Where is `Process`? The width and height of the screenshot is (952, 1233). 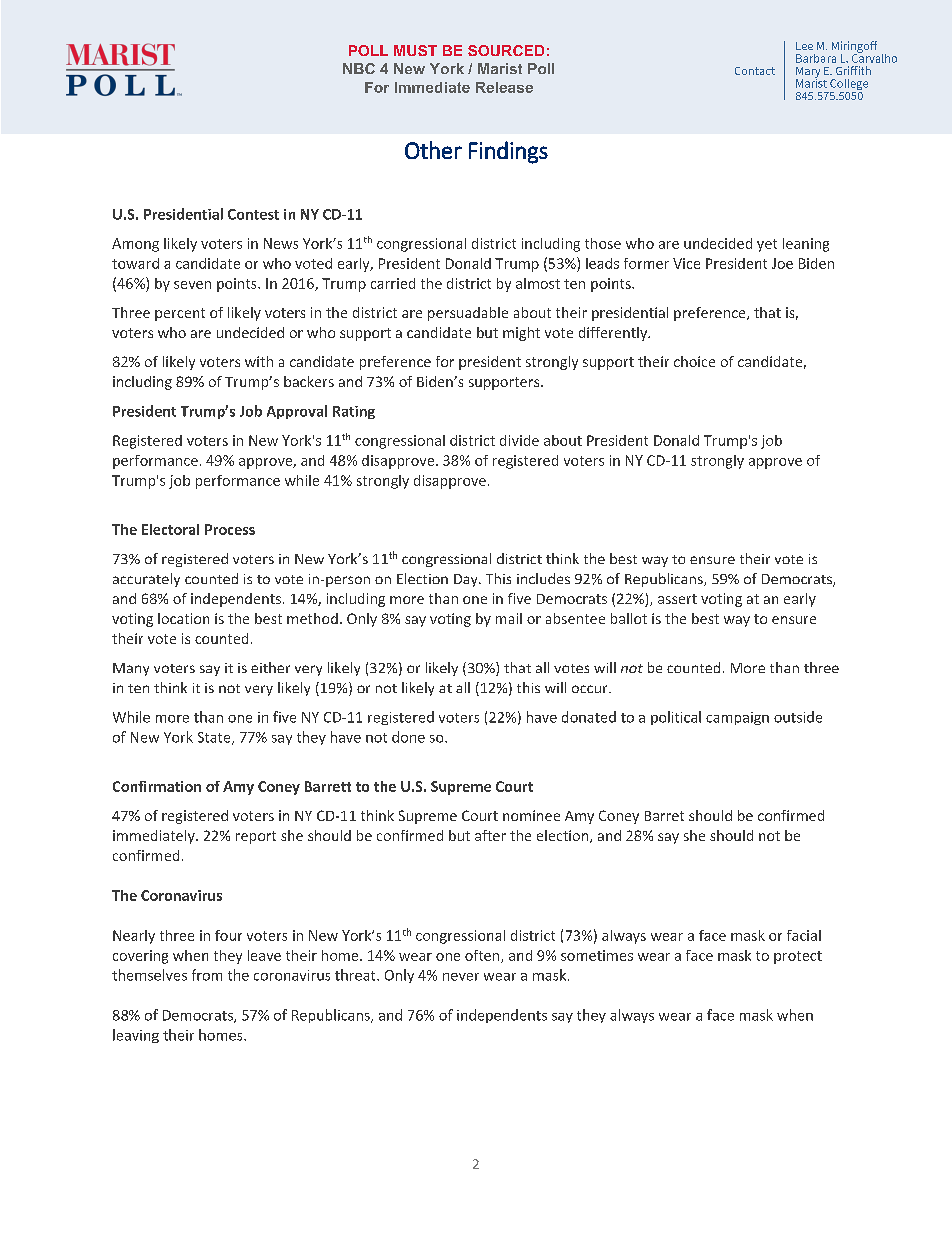 Process is located at coordinates (230, 529).
